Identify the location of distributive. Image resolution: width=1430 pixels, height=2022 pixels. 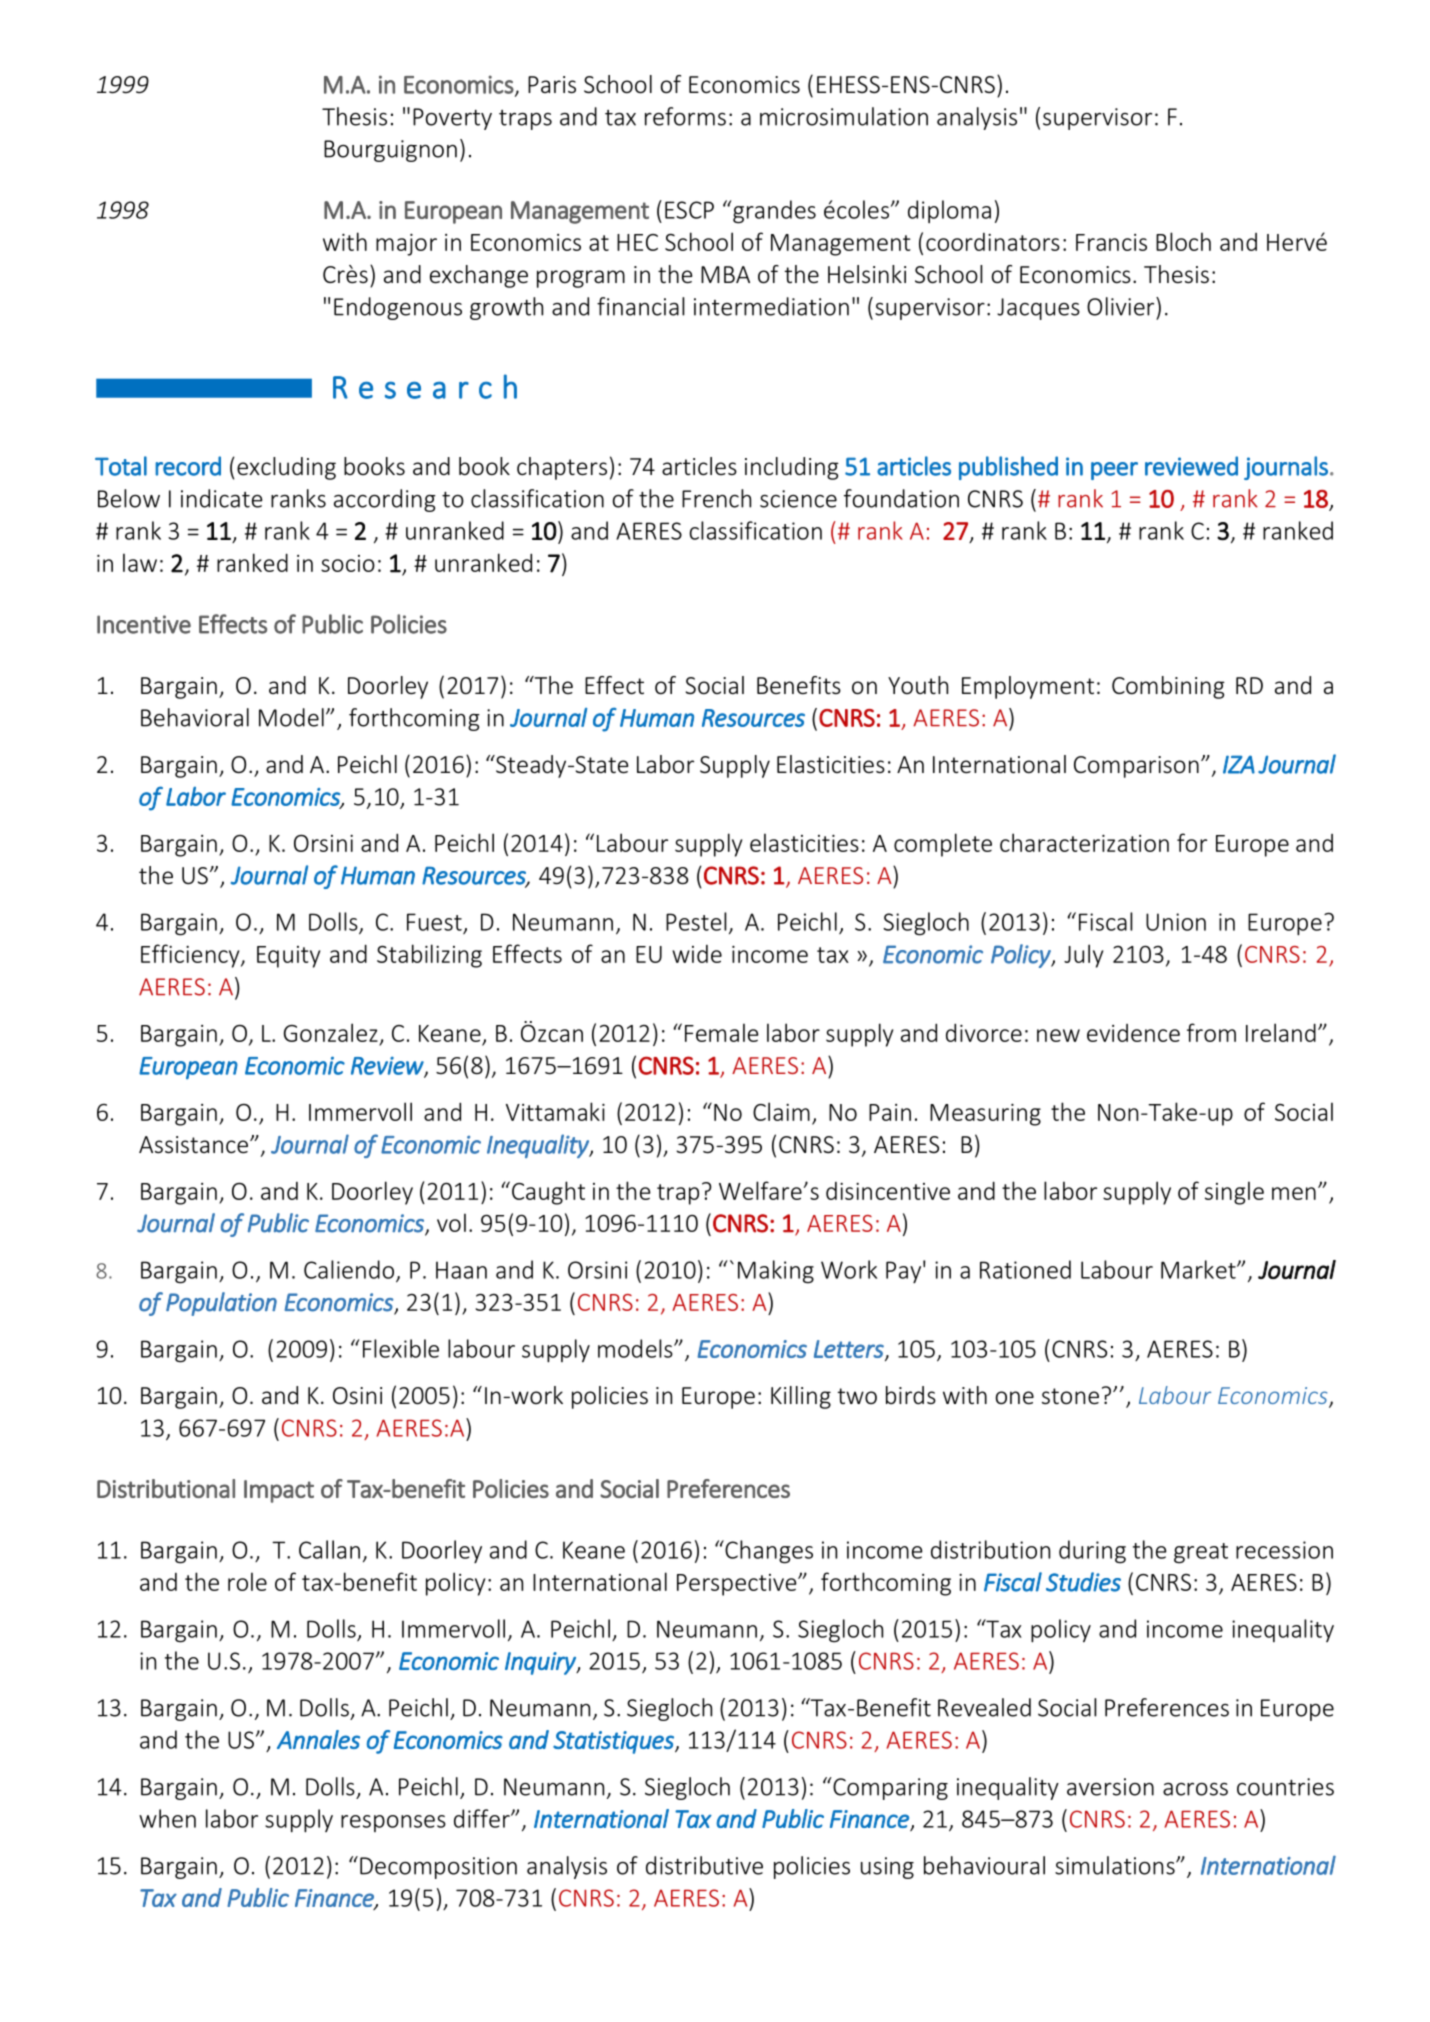
(704, 1865).
